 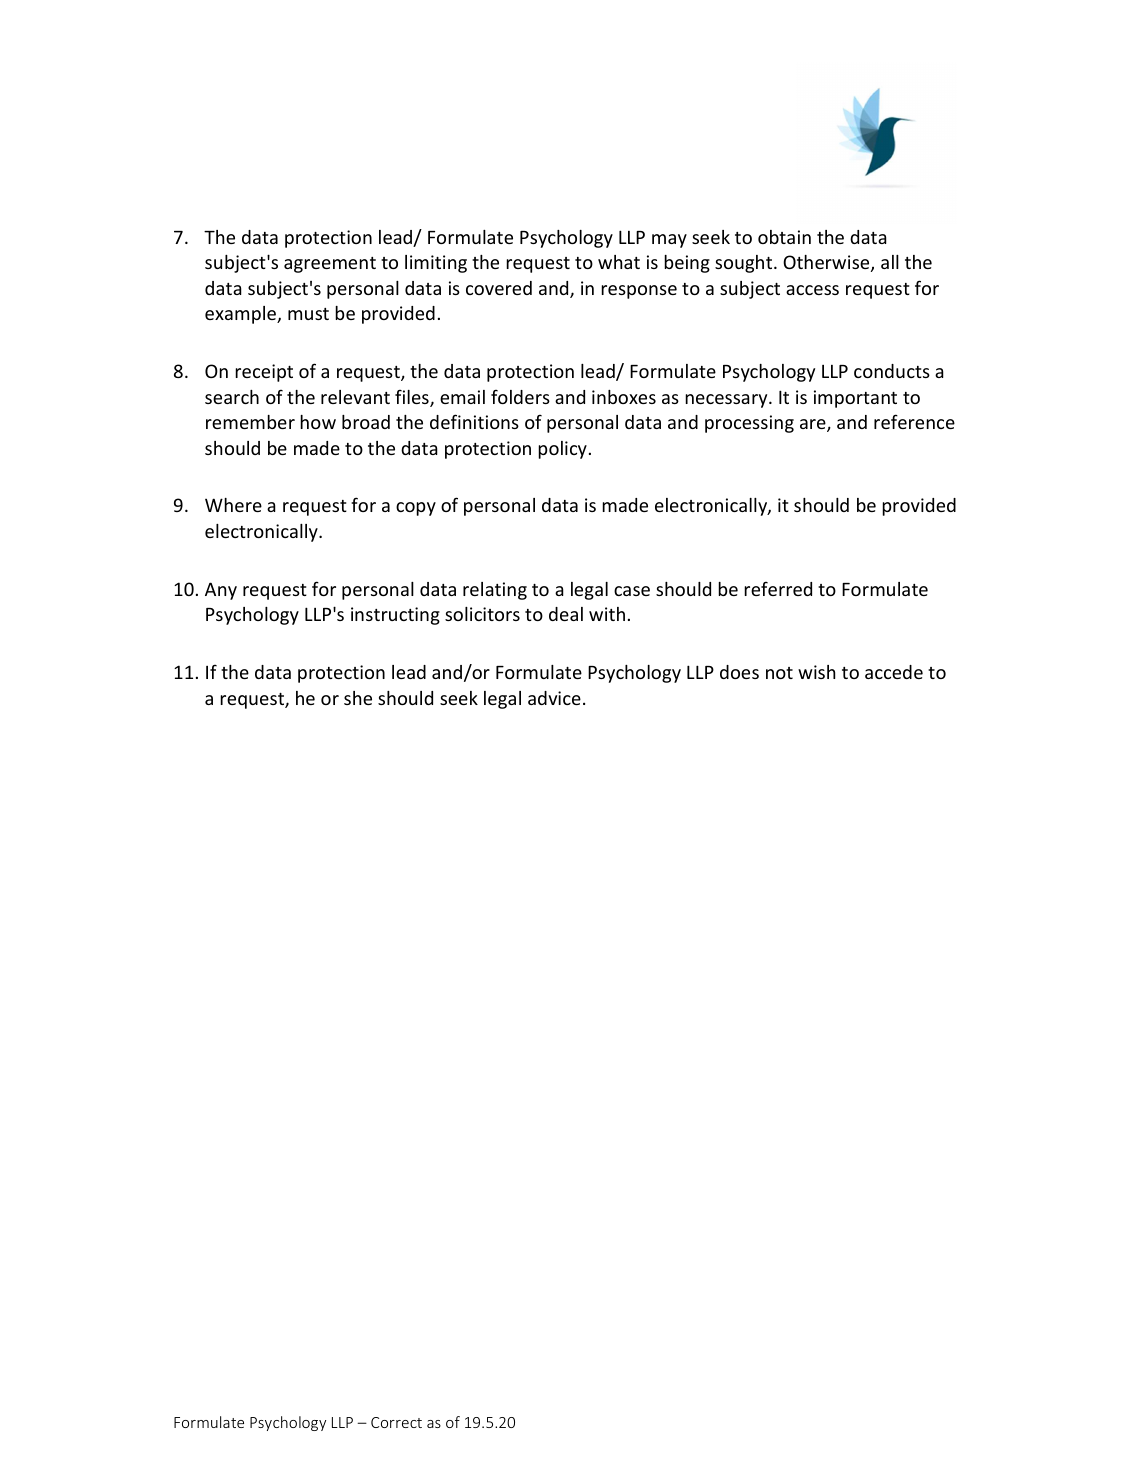 What do you see at coordinates (566, 614) in the screenshot?
I see `deal` at bounding box center [566, 614].
